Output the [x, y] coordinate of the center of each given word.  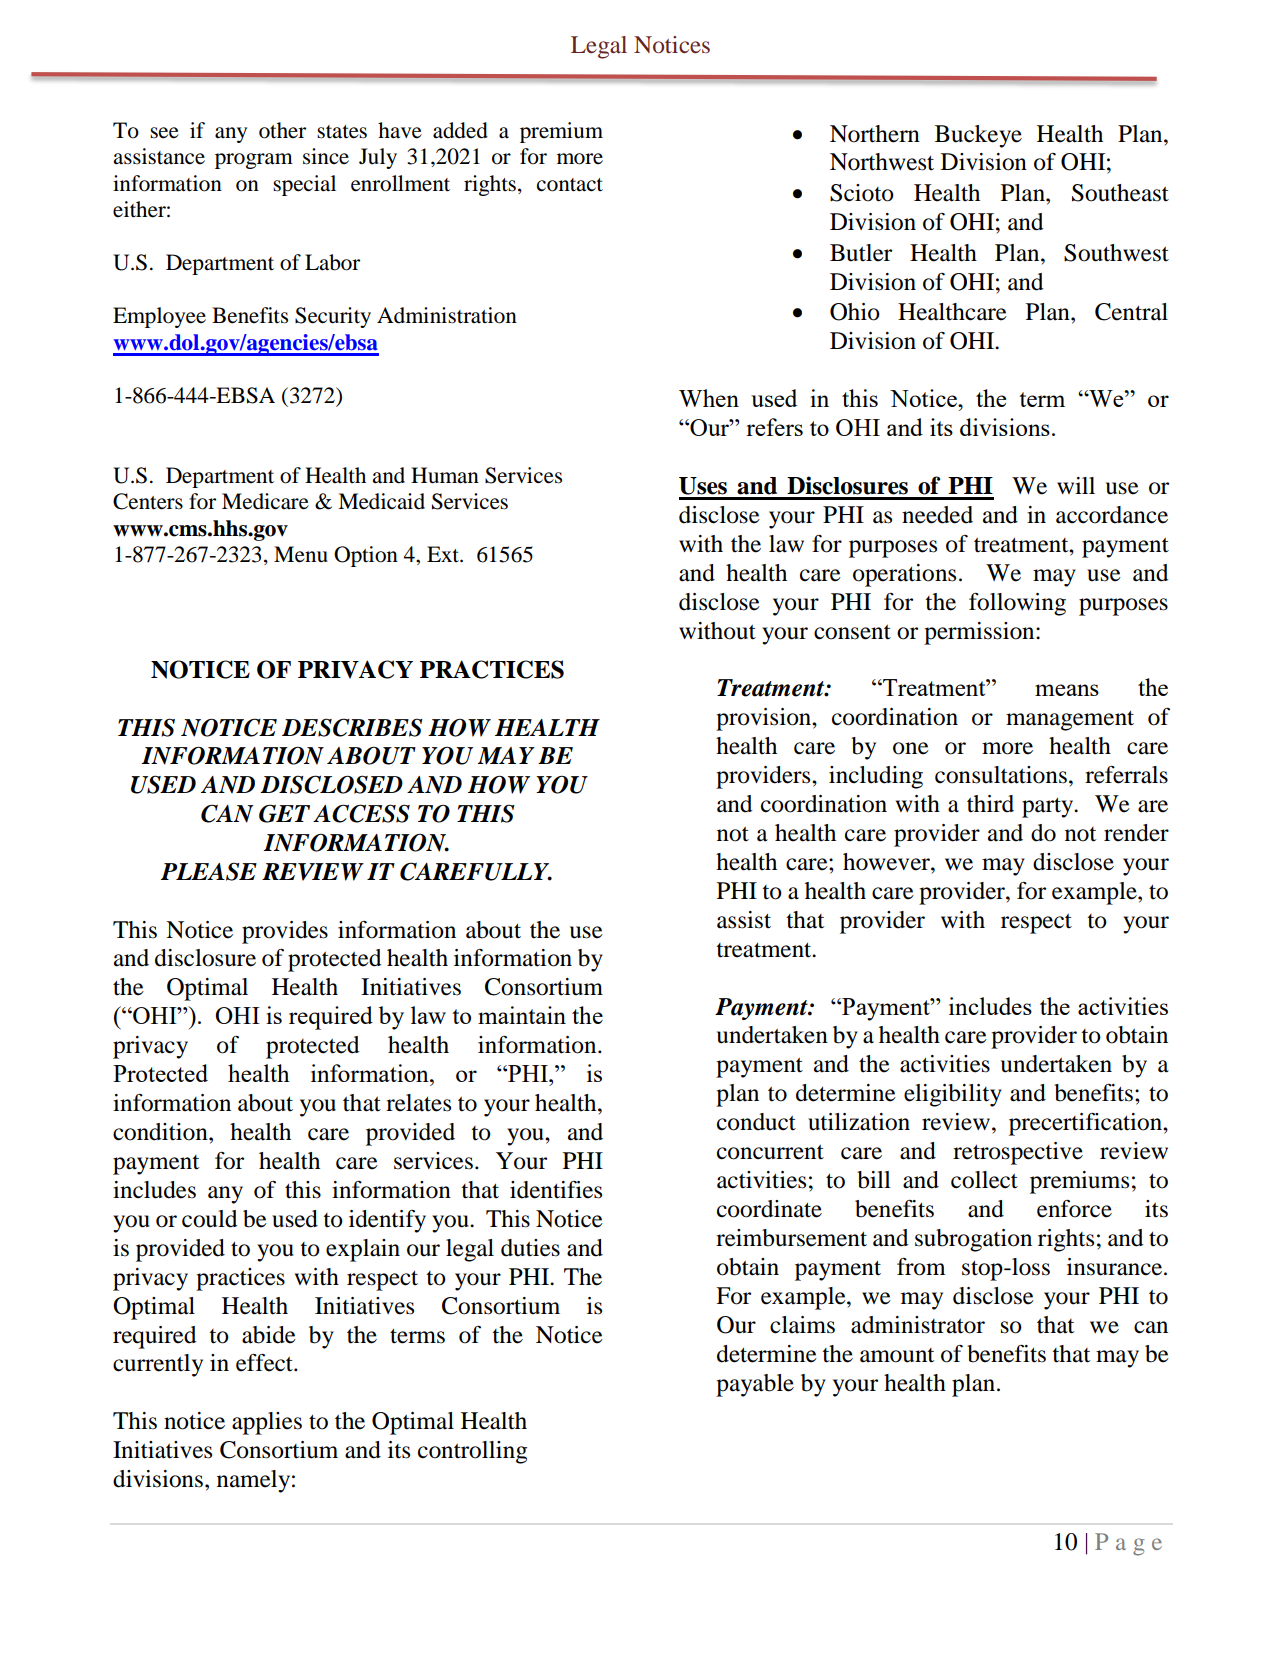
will [1076, 485]
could [209, 1219]
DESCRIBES [352, 727]
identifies [556, 1190]
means [1067, 690]
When [709, 398]
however [887, 862]
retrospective [1018, 1153]
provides [285, 932]
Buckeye [978, 136]
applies [267, 1423]
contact [570, 185]
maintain [522, 1015]
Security [333, 317]
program [254, 161]
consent [852, 632]
